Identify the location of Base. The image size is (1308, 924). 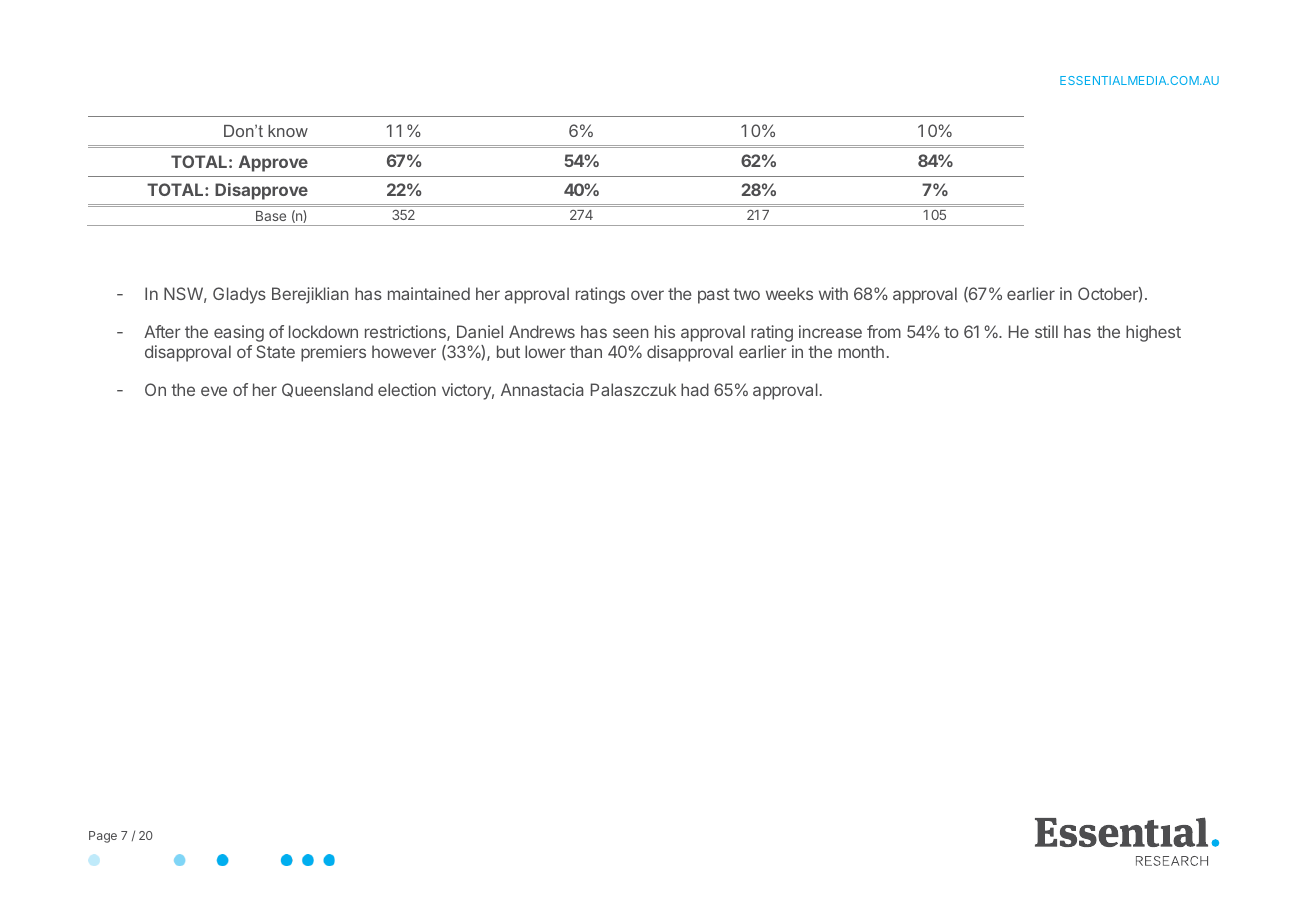
(271, 216).
